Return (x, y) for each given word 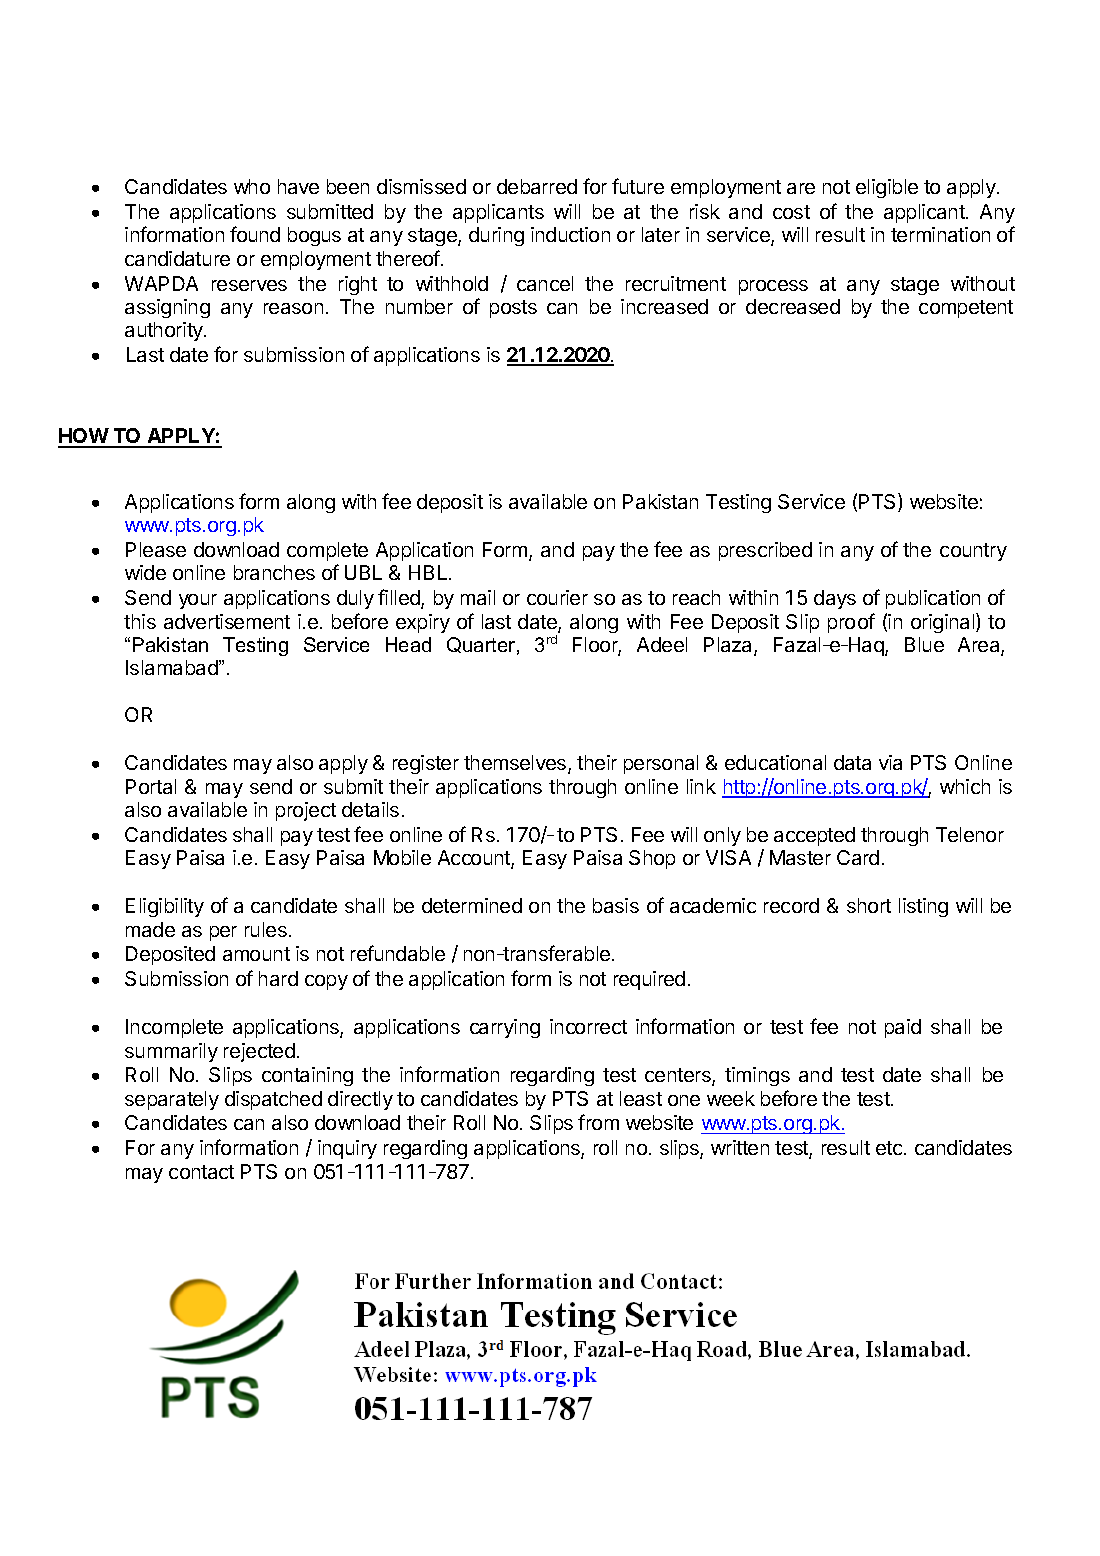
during (496, 236)
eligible (887, 188)
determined (472, 905)
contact (201, 1172)
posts (513, 309)
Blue (924, 644)
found (255, 234)
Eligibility (165, 907)
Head (408, 644)
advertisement (227, 621)
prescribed (765, 551)
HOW (84, 437)
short (869, 905)
